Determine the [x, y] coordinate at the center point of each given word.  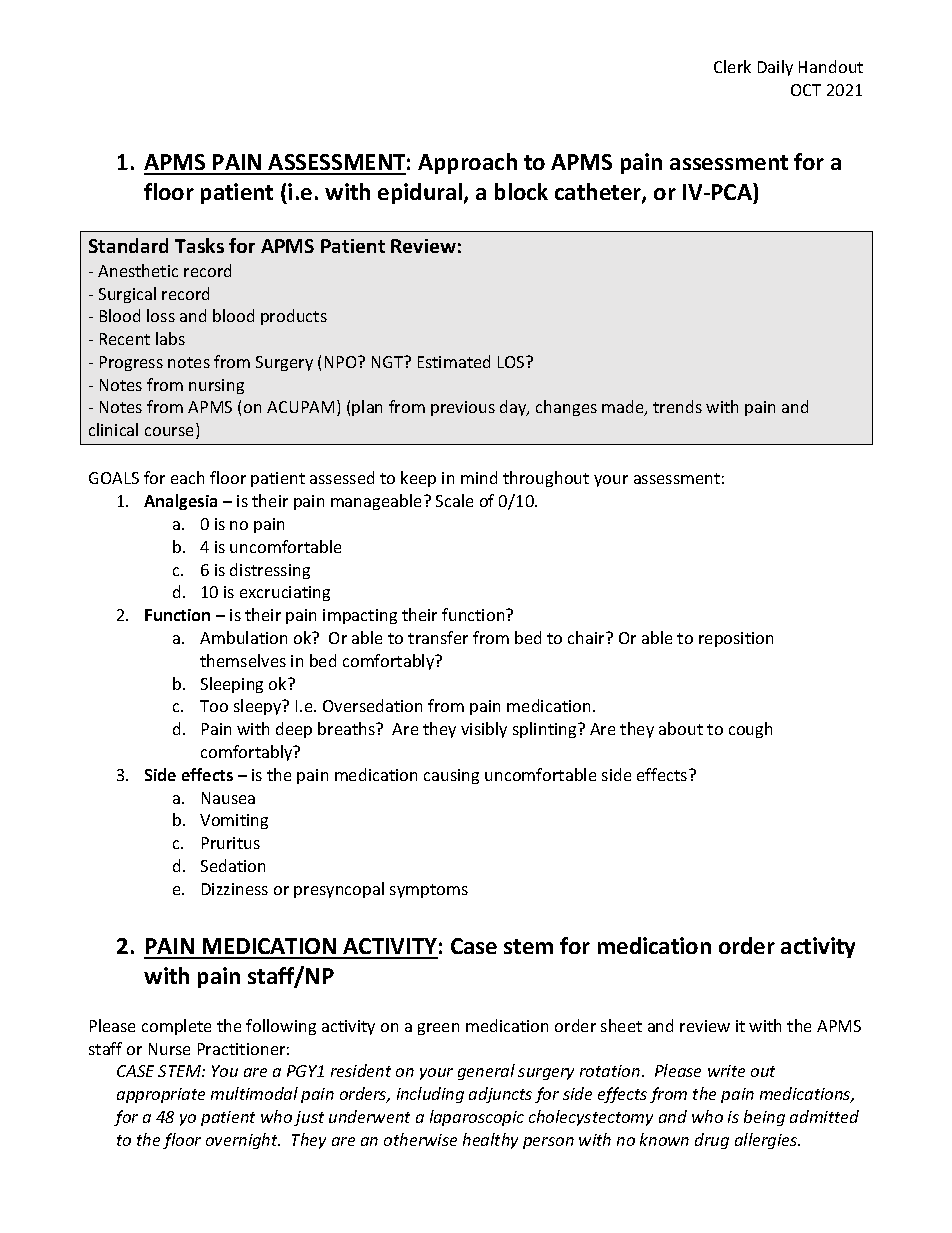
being [764, 1118]
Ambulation [243, 637]
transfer [438, 637]
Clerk [732, 66]
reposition [736, 639]
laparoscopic [477, 1118]
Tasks [199, 245]
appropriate [161, 1095]
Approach [467, 163]
